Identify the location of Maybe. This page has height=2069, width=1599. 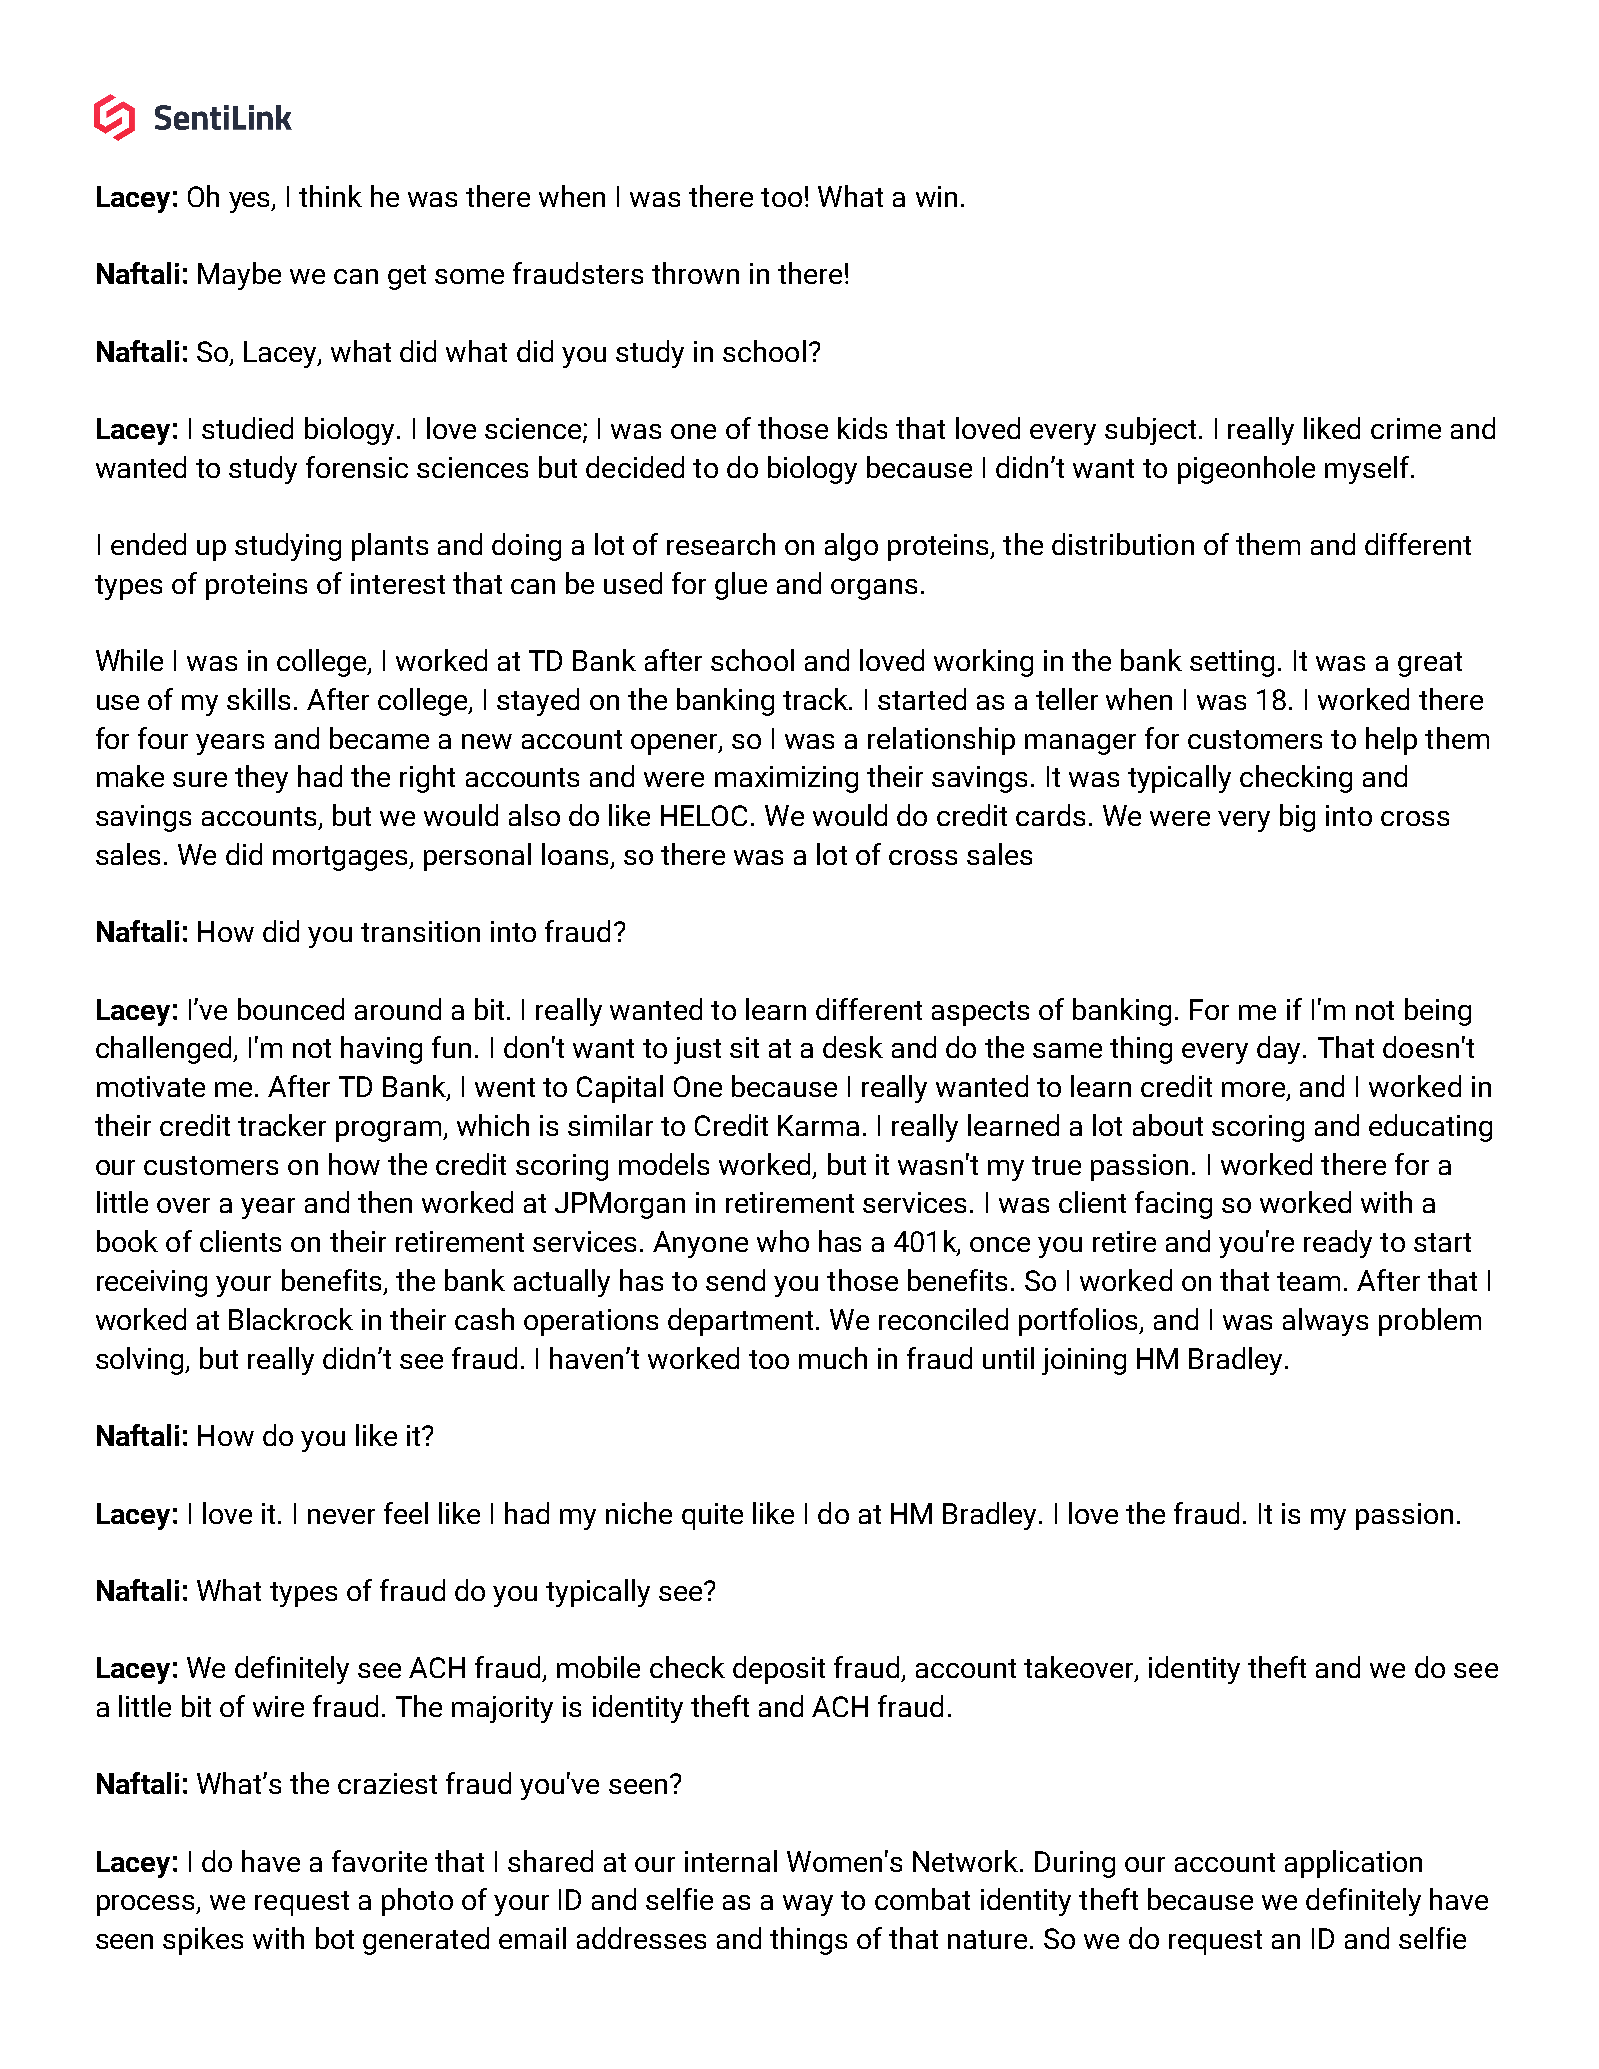
(239, 276).
